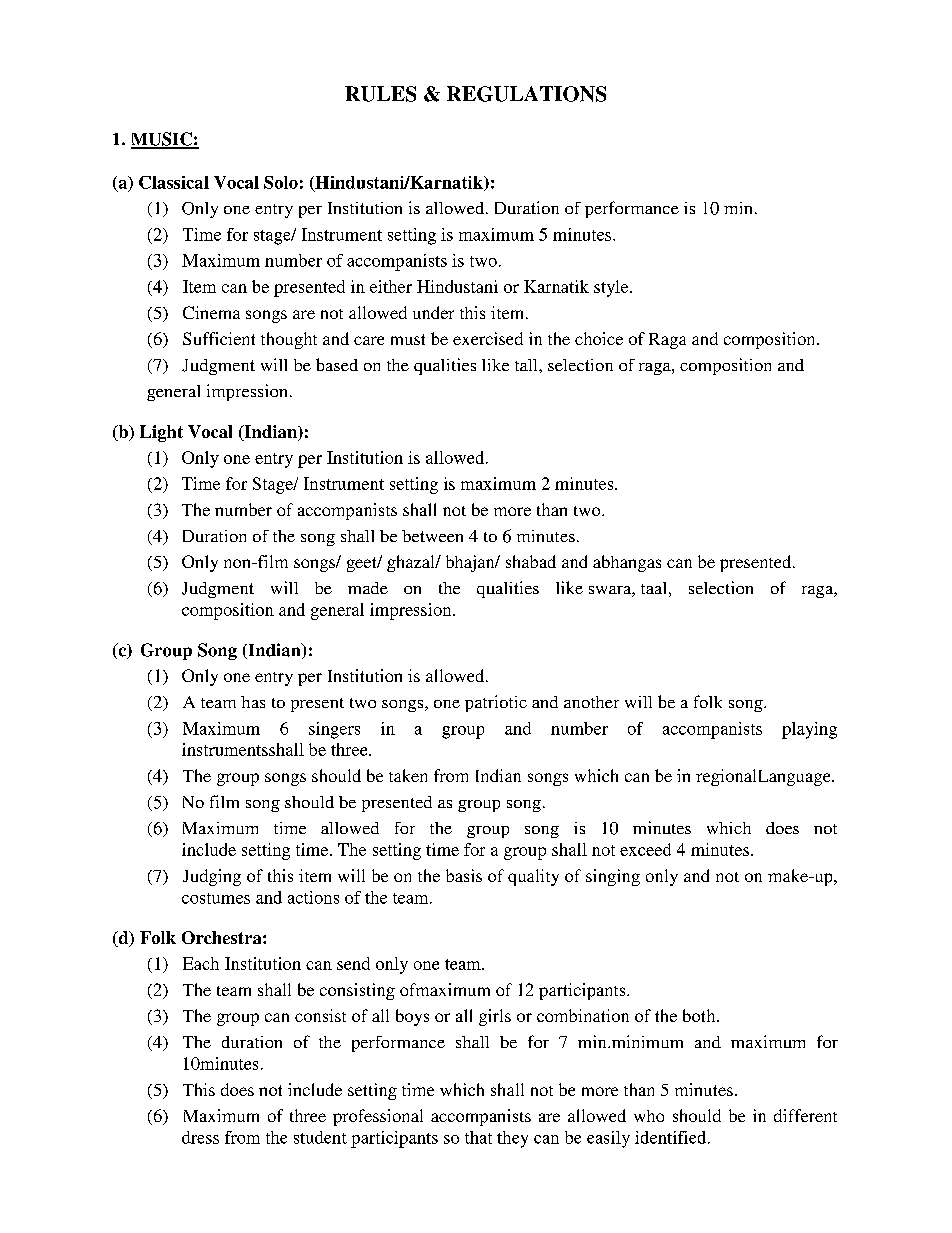 The width and height of the screenshot is (952, 1233). I want to click on choice, so click(599, 338).
